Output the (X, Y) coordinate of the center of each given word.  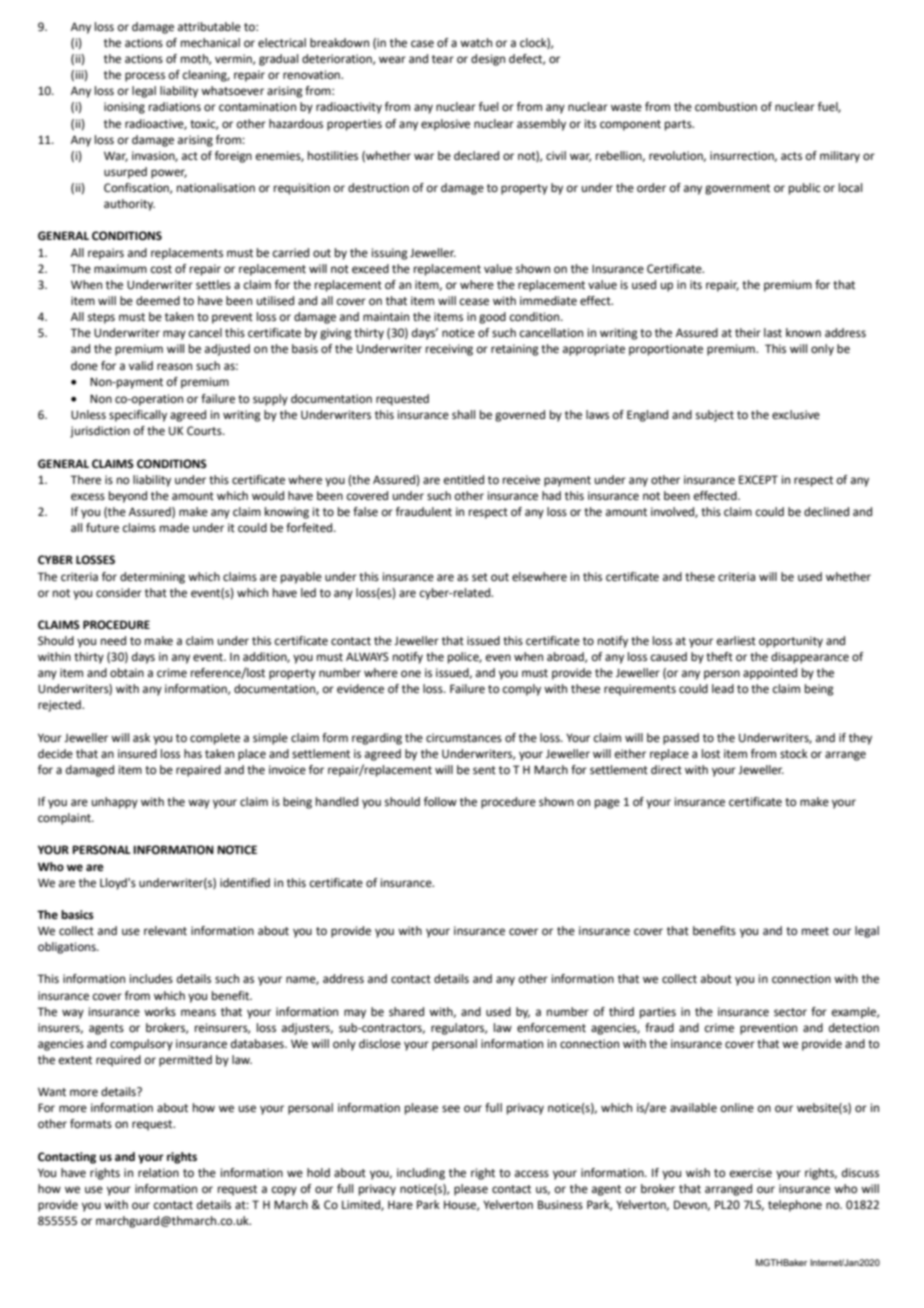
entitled (464, 479)
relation (158, 1172)
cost (161, 269)
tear (443, 59)
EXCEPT (758, 480)
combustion (726, 107)
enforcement (551, 1028)
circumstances (464, 737)
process (145, 77)
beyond (128, 497)
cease (474, 302)
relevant (165, 931)
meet (815, 931)
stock (794, 753)
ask (141, 737)
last (773, 332)
